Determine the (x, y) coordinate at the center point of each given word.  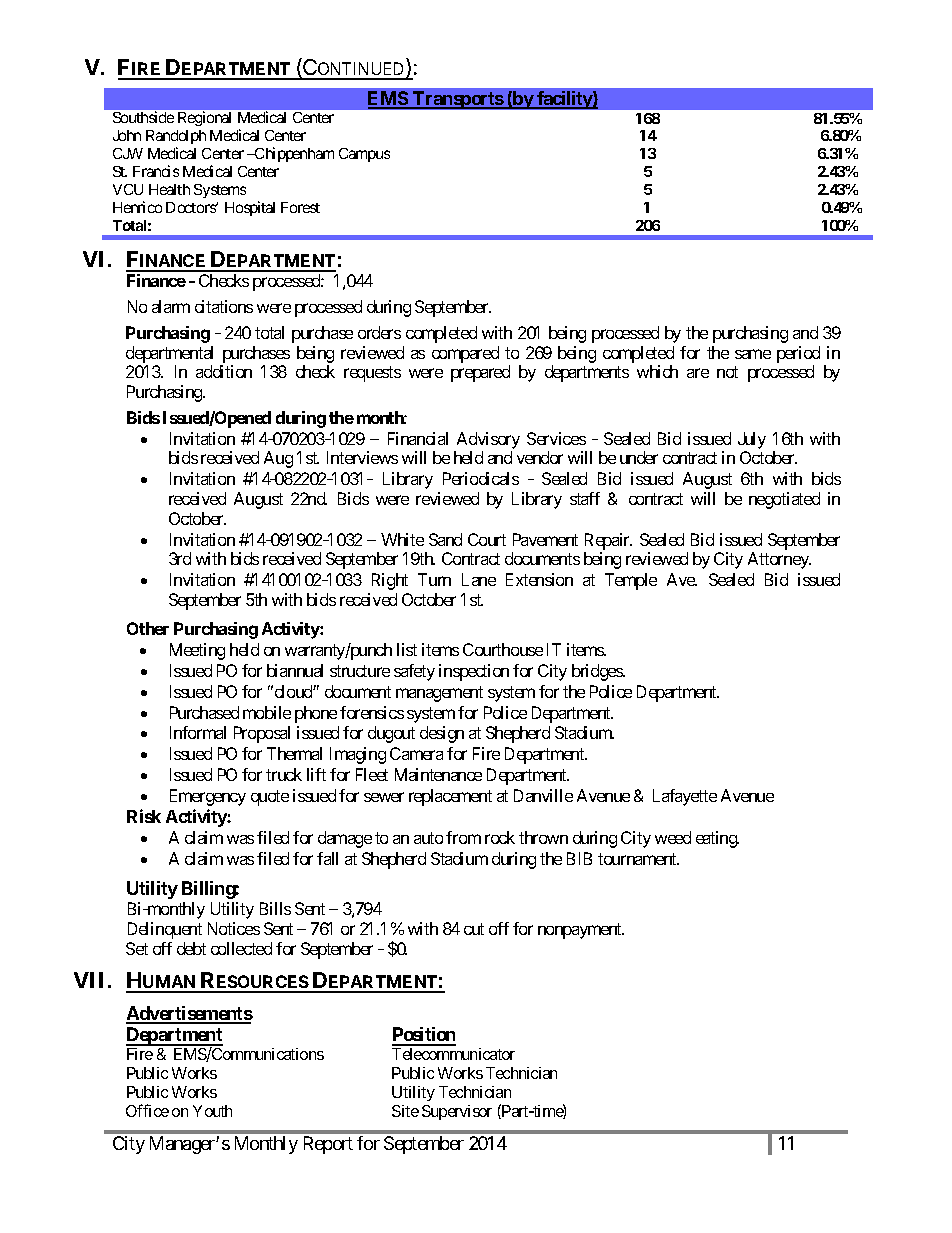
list (407, 649)
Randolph (176, 137)
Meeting (197, 651)
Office (147, 1110)
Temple (631, 581)
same (753, 354)
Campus (364, 155)
